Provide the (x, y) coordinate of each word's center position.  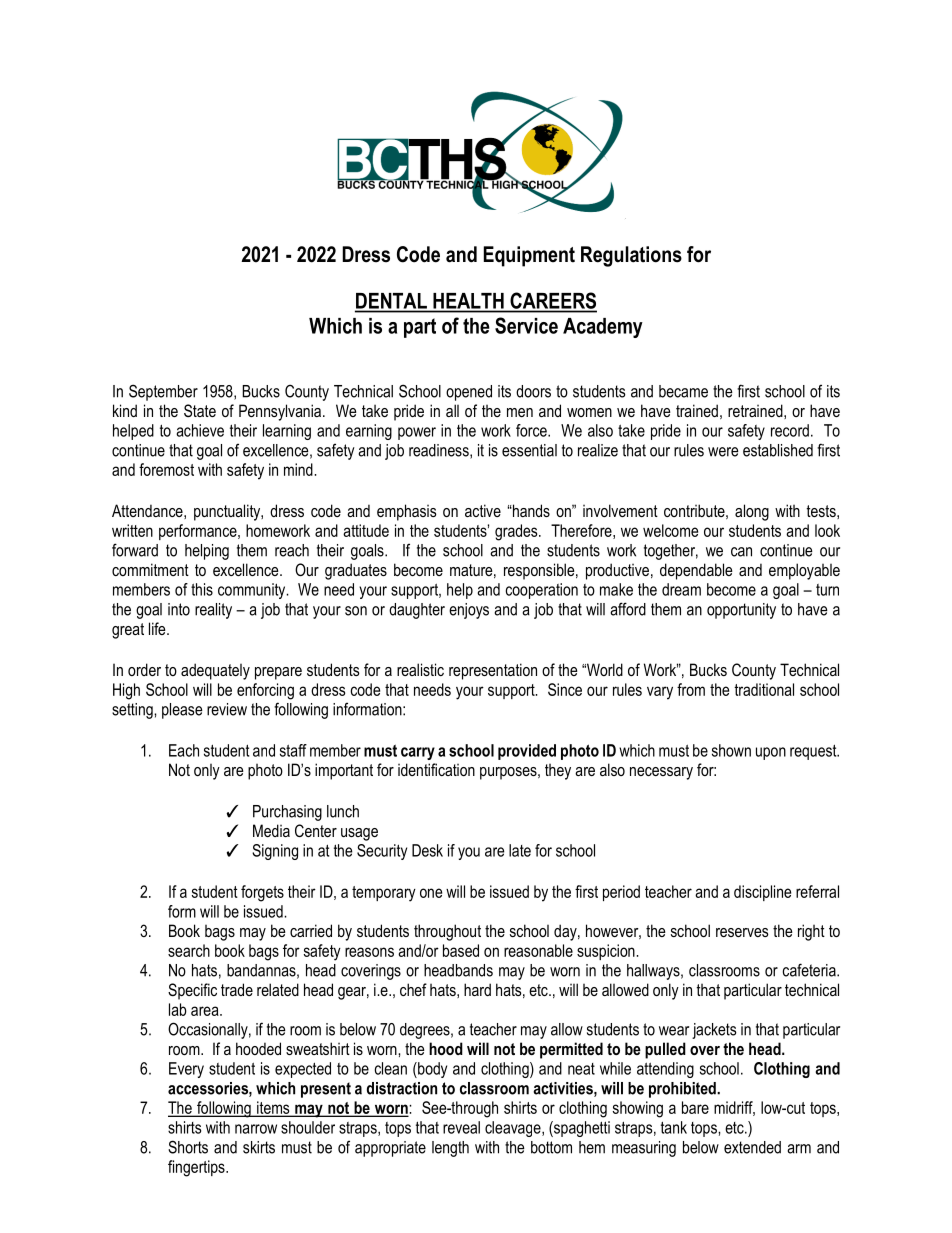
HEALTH (468, 301)
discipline (762, 893)
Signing (275, 852)
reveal (461, 1127)
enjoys (469, 611)
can (741, 552)
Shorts (188, 1147)
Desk (427, 850)
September (163, 392)
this (202, 589)
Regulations (631, 256)
